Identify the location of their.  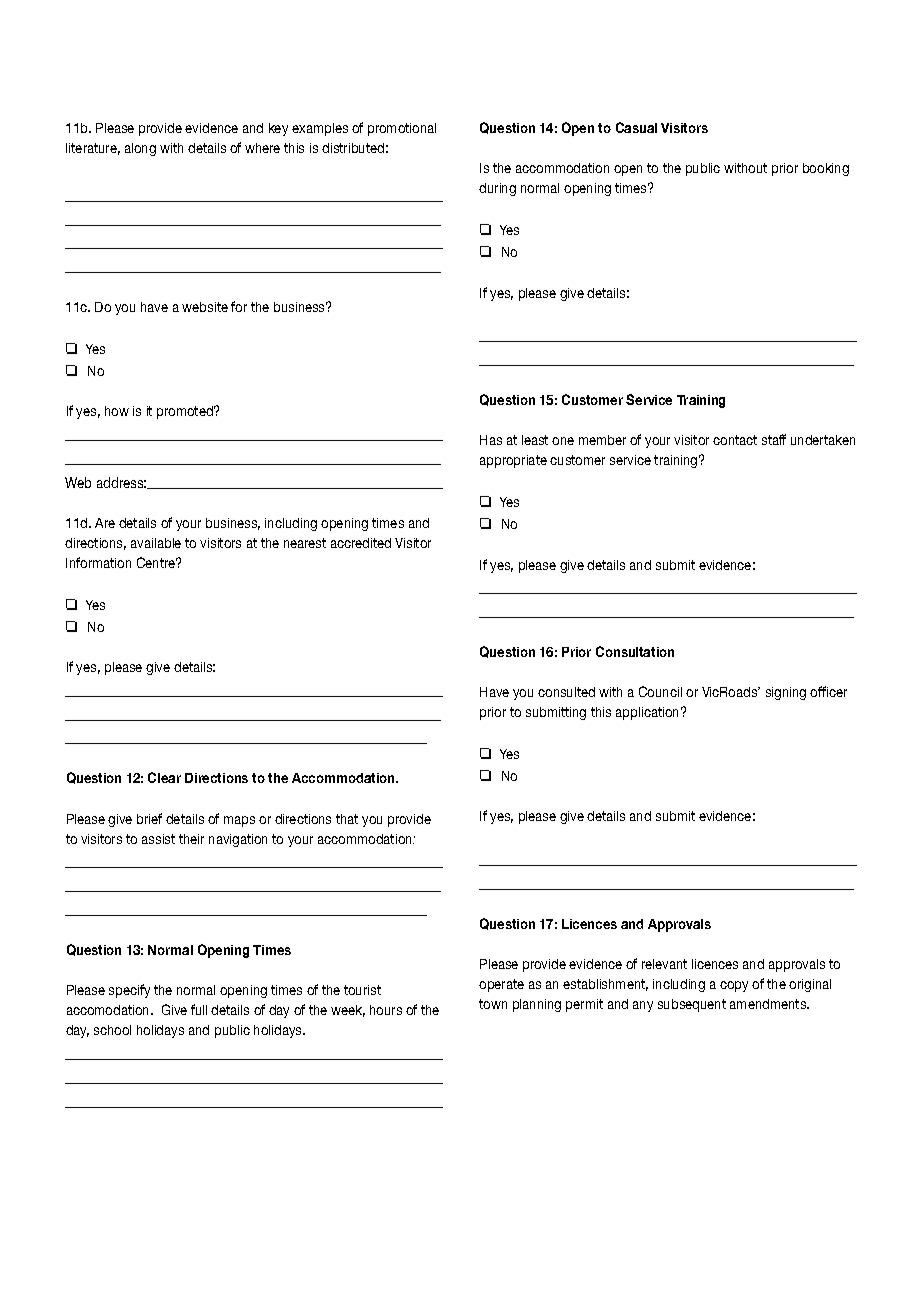
(191, 839).
